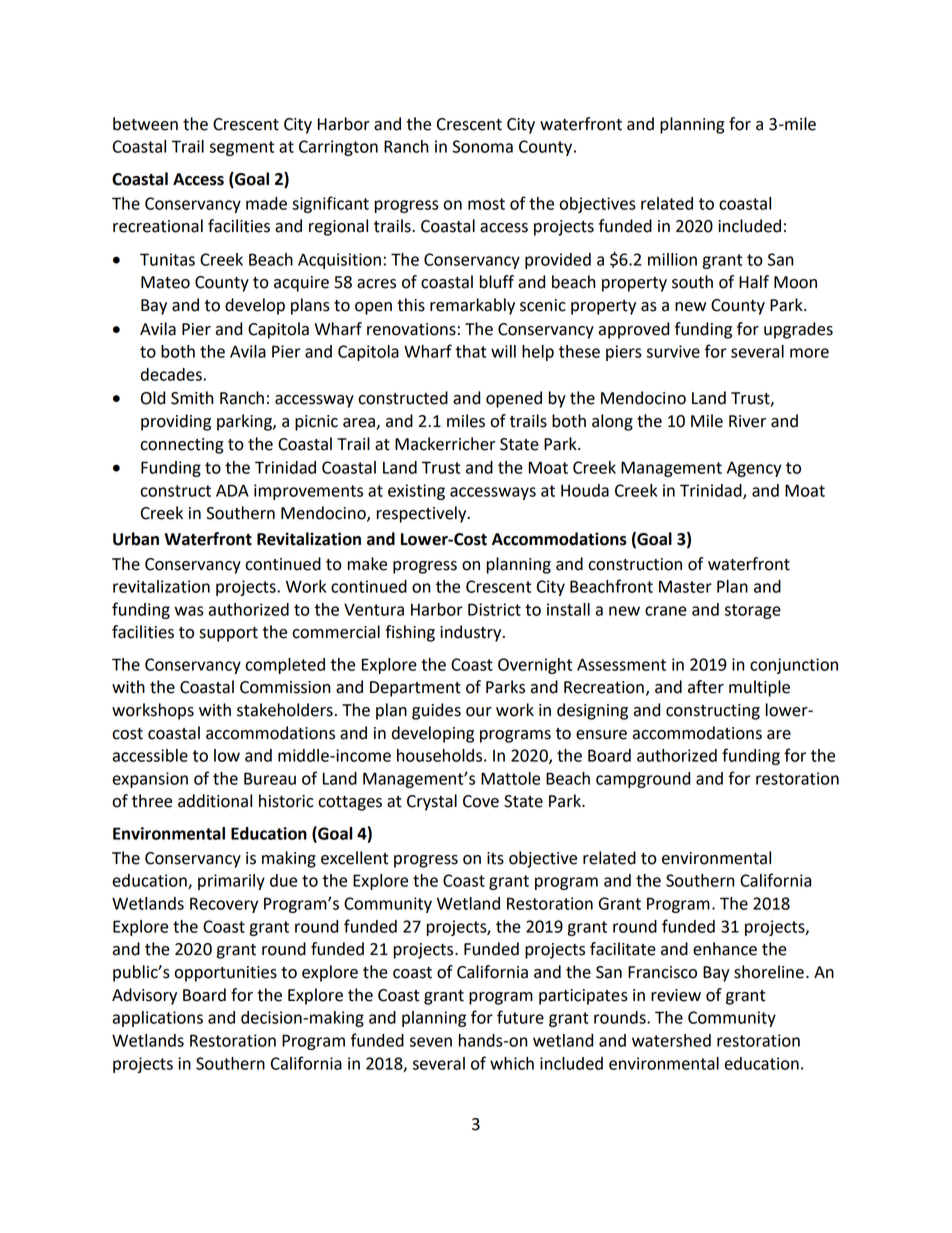 This page has width=952, height=1233. Describe the element at coordinates (158, 1019) in the page. I see `applications` at that location.
